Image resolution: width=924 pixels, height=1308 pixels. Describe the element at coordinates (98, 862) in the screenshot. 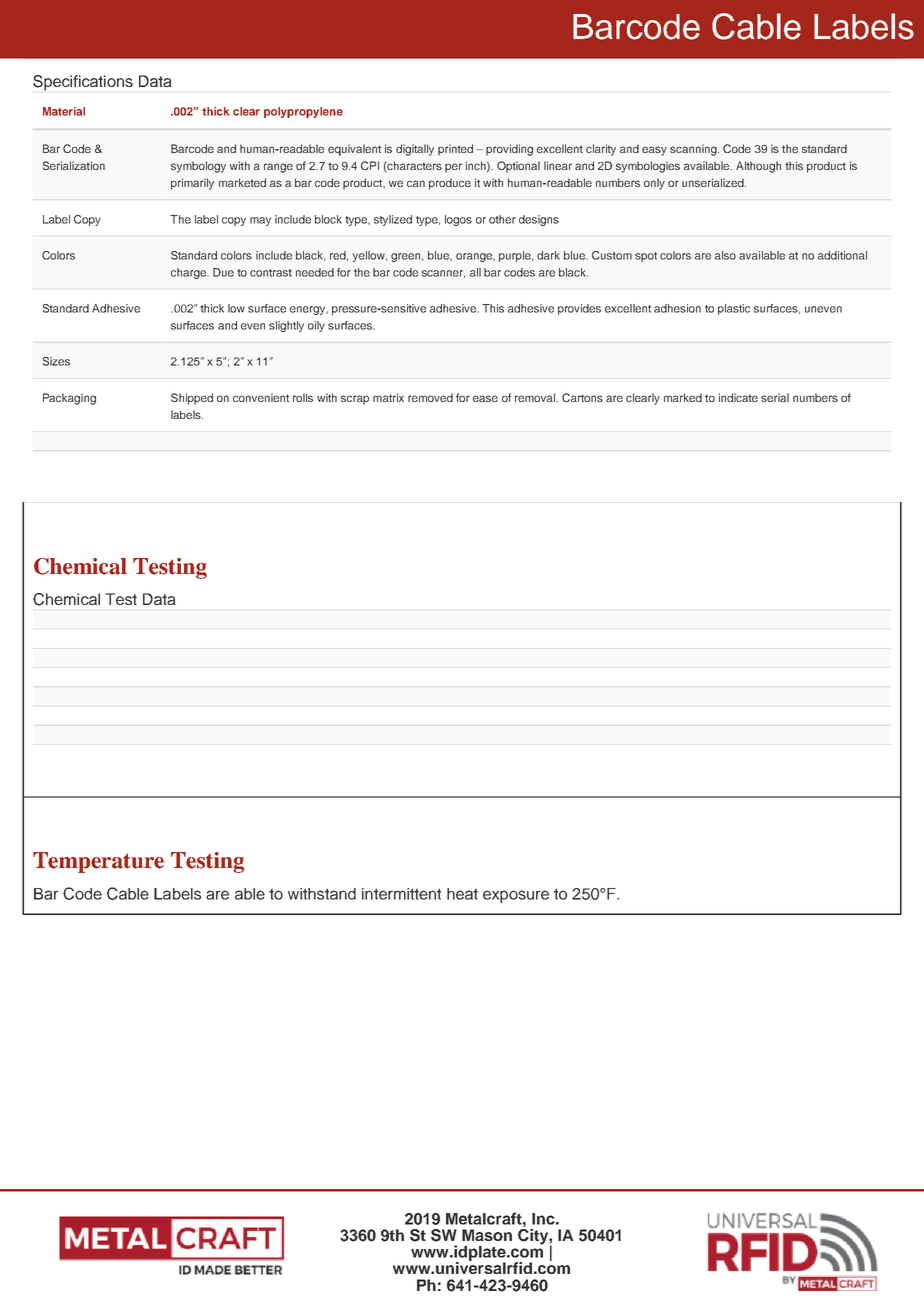

I see `Temperature` at that location.
